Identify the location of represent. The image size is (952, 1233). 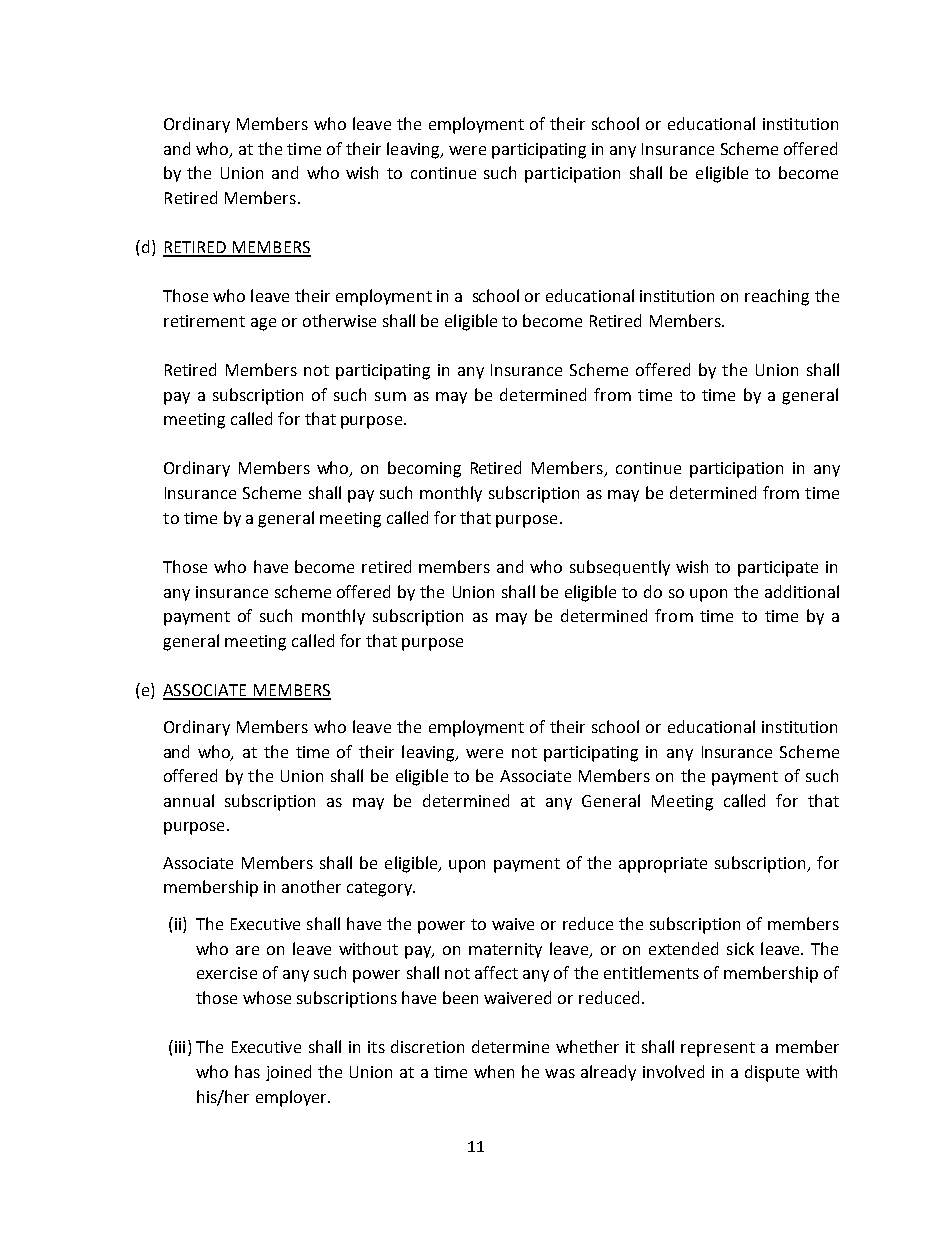
(718, 1049).
